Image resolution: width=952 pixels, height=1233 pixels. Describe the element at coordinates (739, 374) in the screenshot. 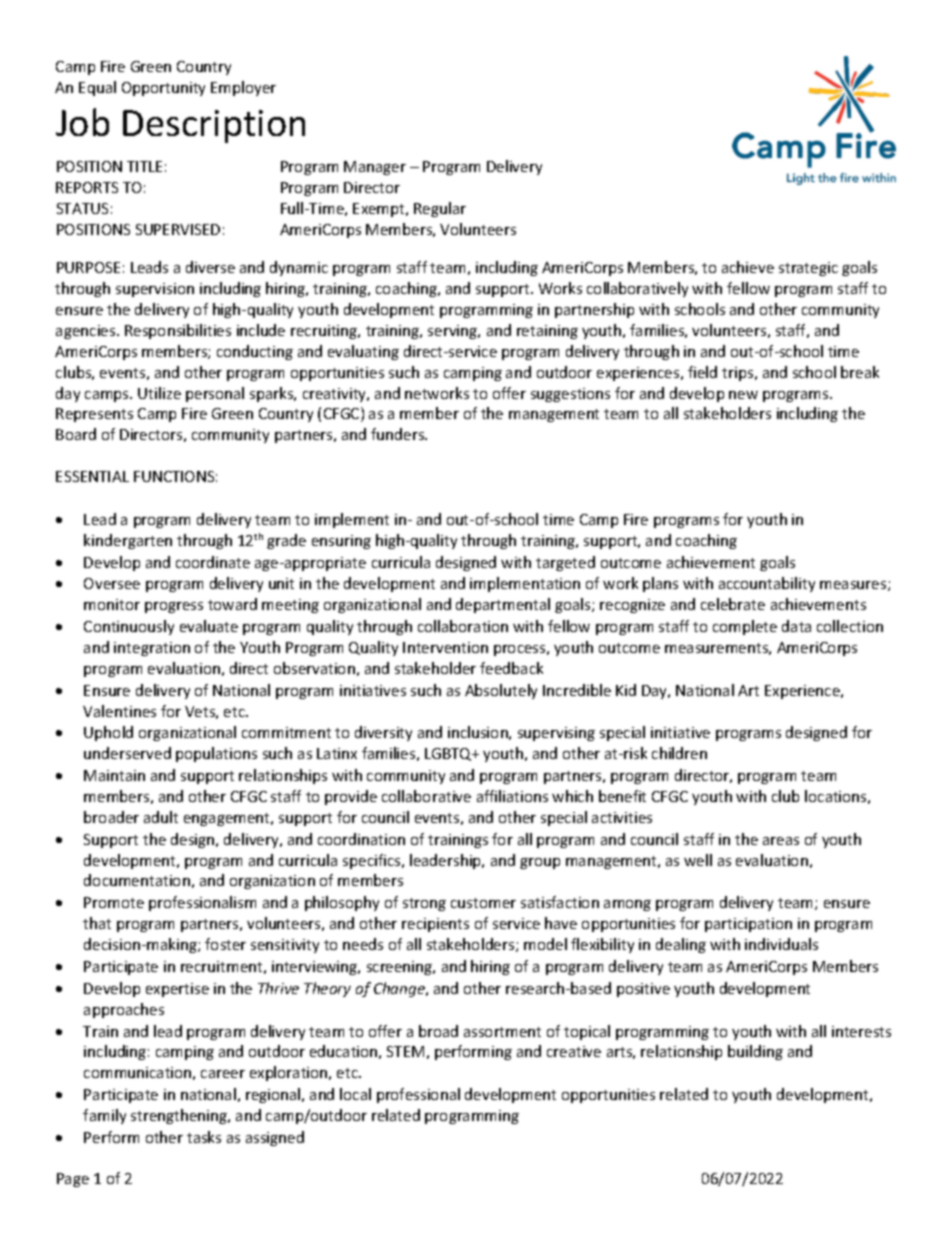

I see `trips` at that location.
